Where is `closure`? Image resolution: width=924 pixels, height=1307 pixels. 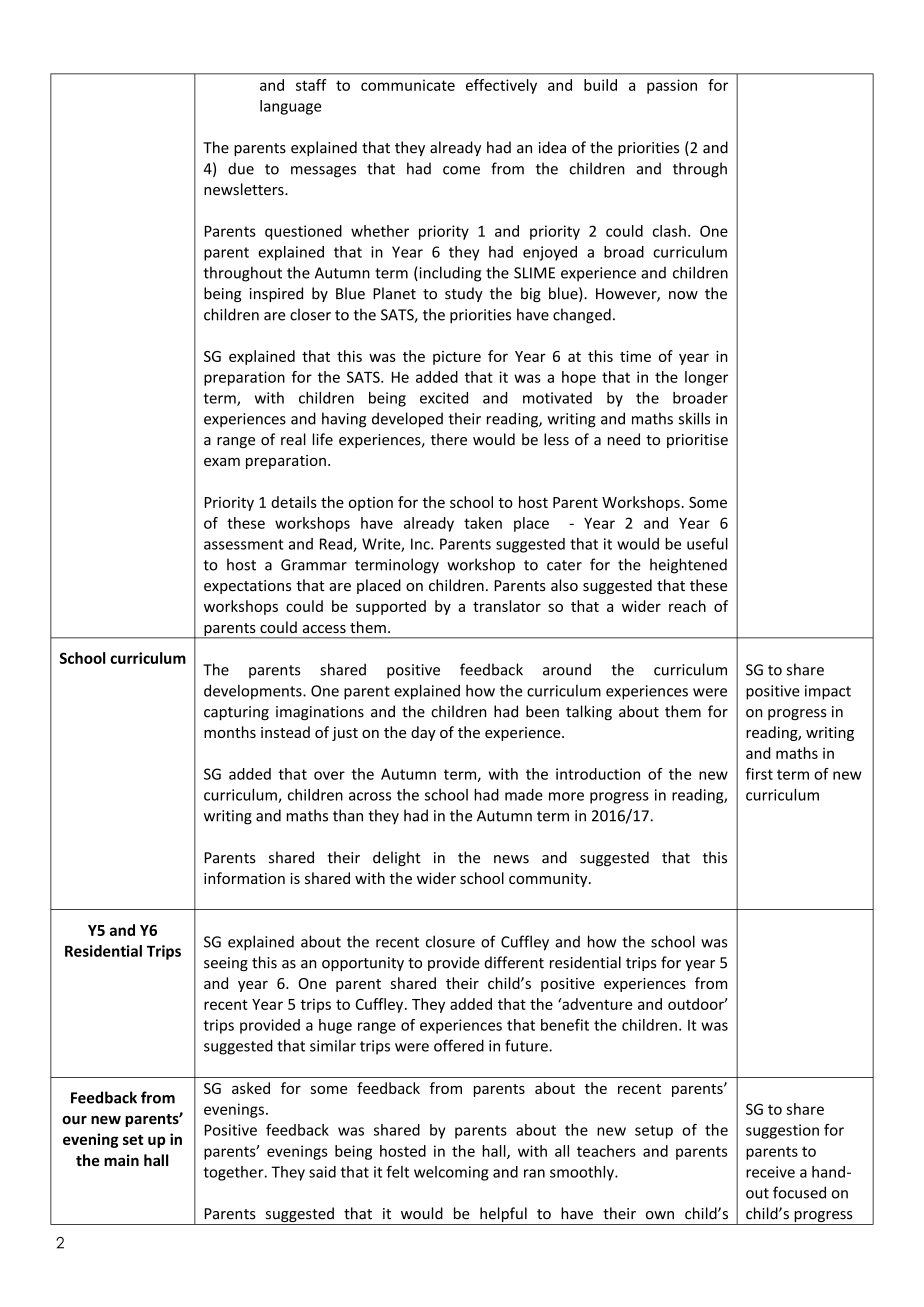
closure is located at coordinates (450, 941).
